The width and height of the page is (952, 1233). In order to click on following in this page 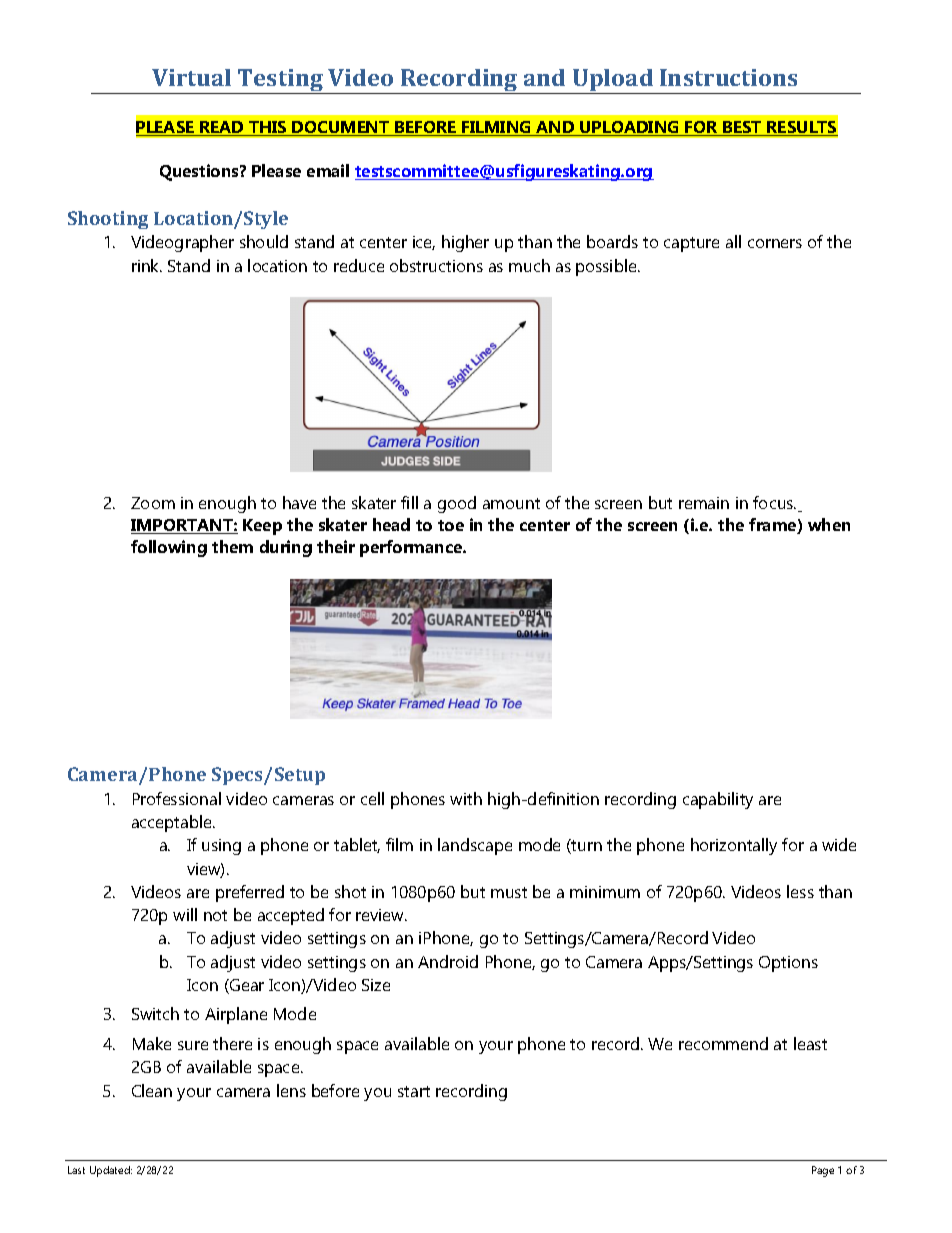, I will do `click(169, 548)`.
